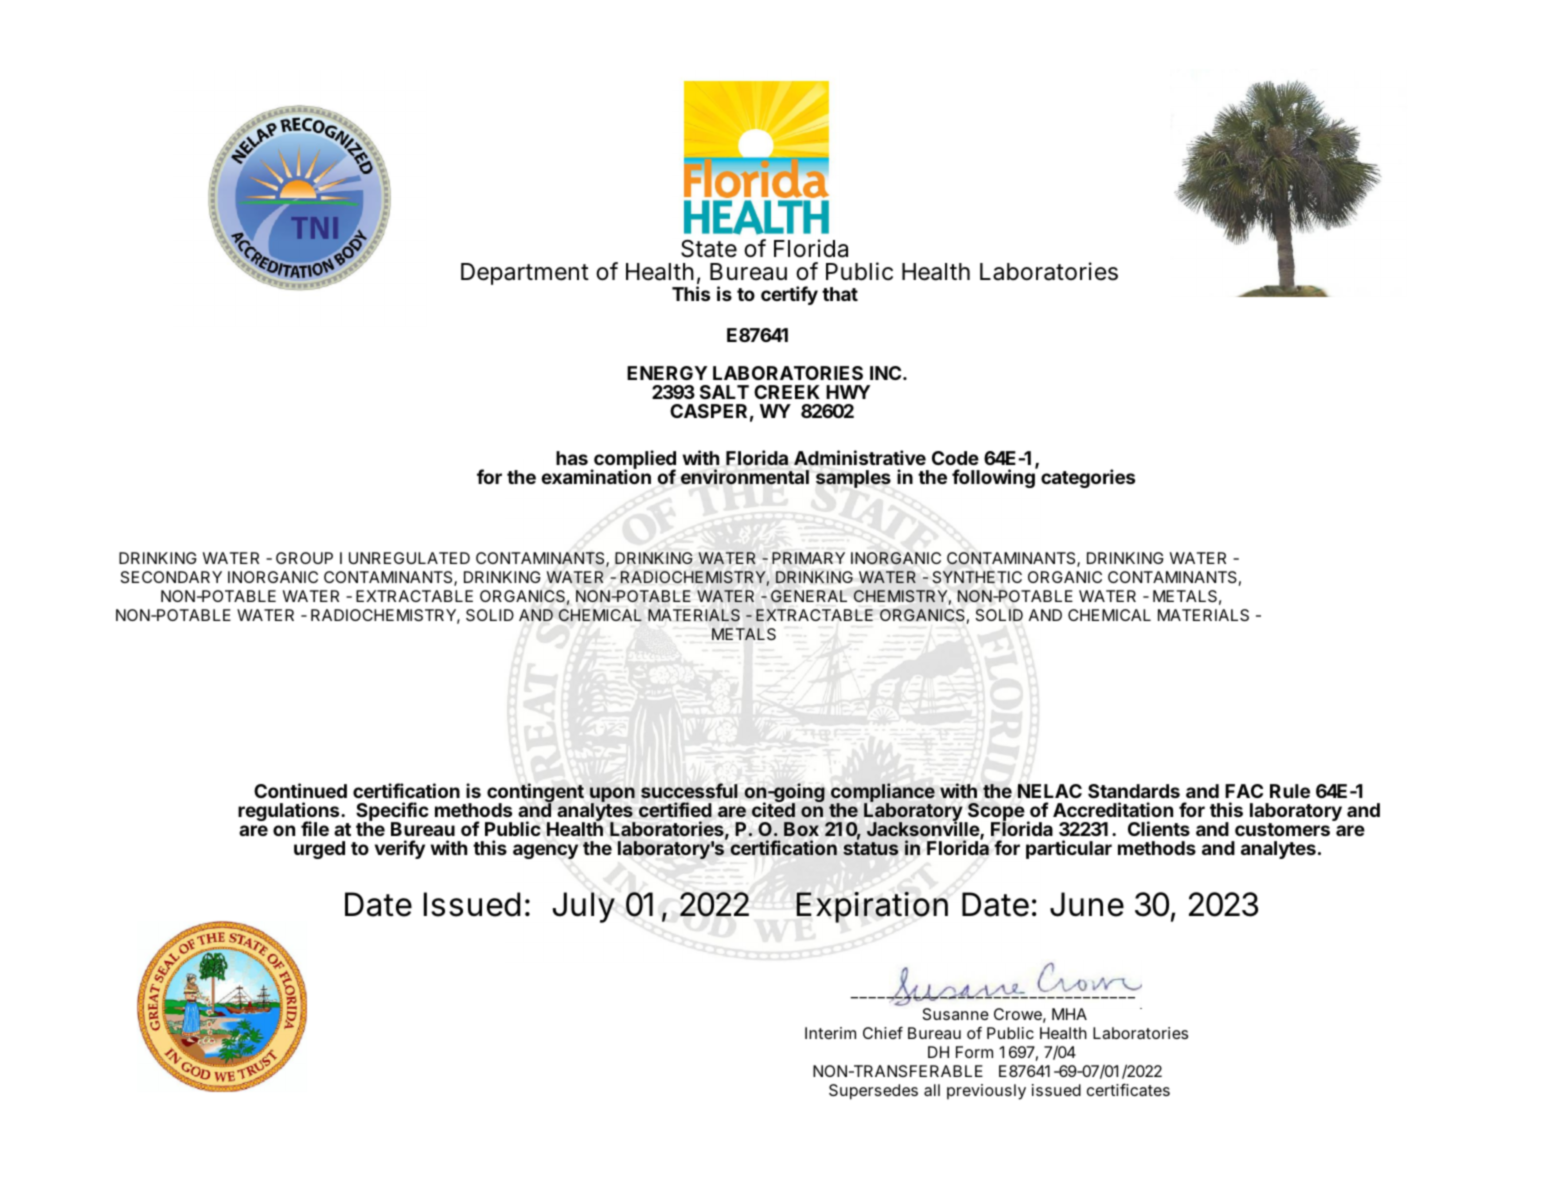 The width and height of the document is (1543, 1192). I want to click on certificates, so click(1128, 1089).
